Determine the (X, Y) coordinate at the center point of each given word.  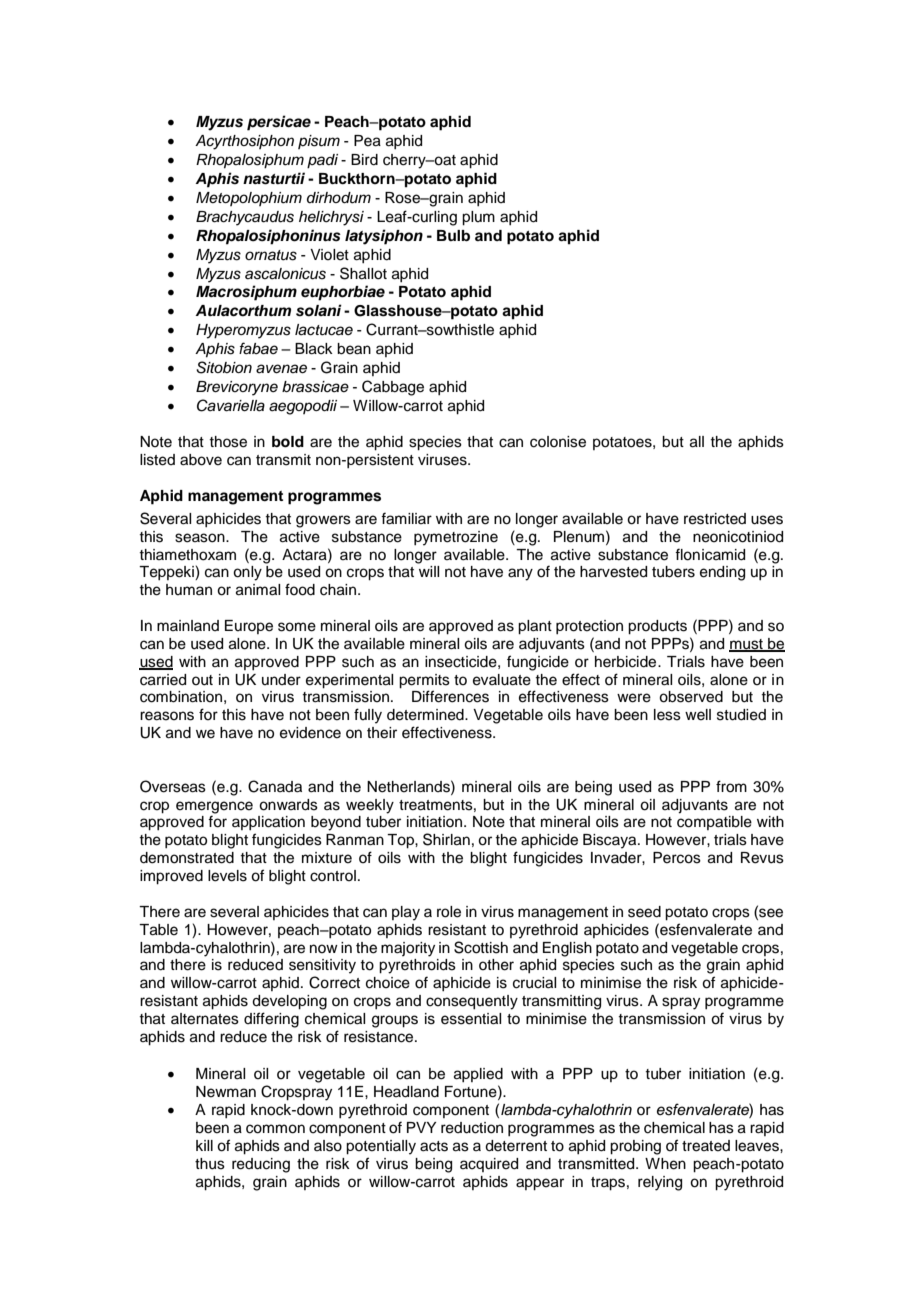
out (202, 680)
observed (691, 697)
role (449, 912)
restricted (715, 519)
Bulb (453, 235)
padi (322, 161)
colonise (558, 442)
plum (478, 218)
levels (227, 876)
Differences (450, 696)
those (228, 442)
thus (210, 1164)
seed (644, 912)
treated (706, 1146)
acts (434, 1146)
